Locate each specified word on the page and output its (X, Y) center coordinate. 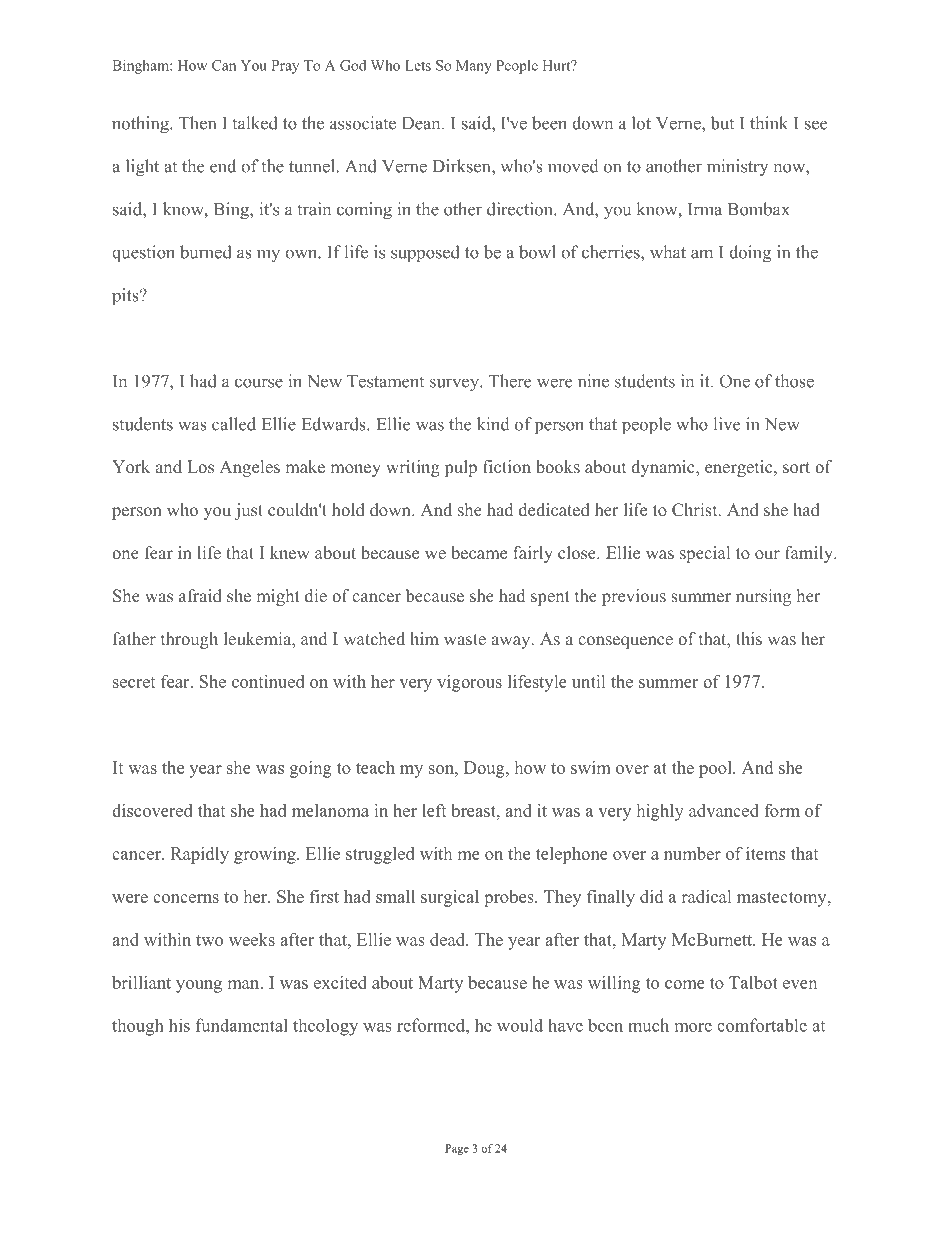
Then (197, 123)
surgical (450, 898)
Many (474, 67)
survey (455, 384)
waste (465, 639)
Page (457, 1149)
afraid (200, 595)
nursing (763, 597)
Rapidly (200, 855)
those (794, 381)
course (259, 383)
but (722, 123)
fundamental (242, 1025)
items (765, 853)
